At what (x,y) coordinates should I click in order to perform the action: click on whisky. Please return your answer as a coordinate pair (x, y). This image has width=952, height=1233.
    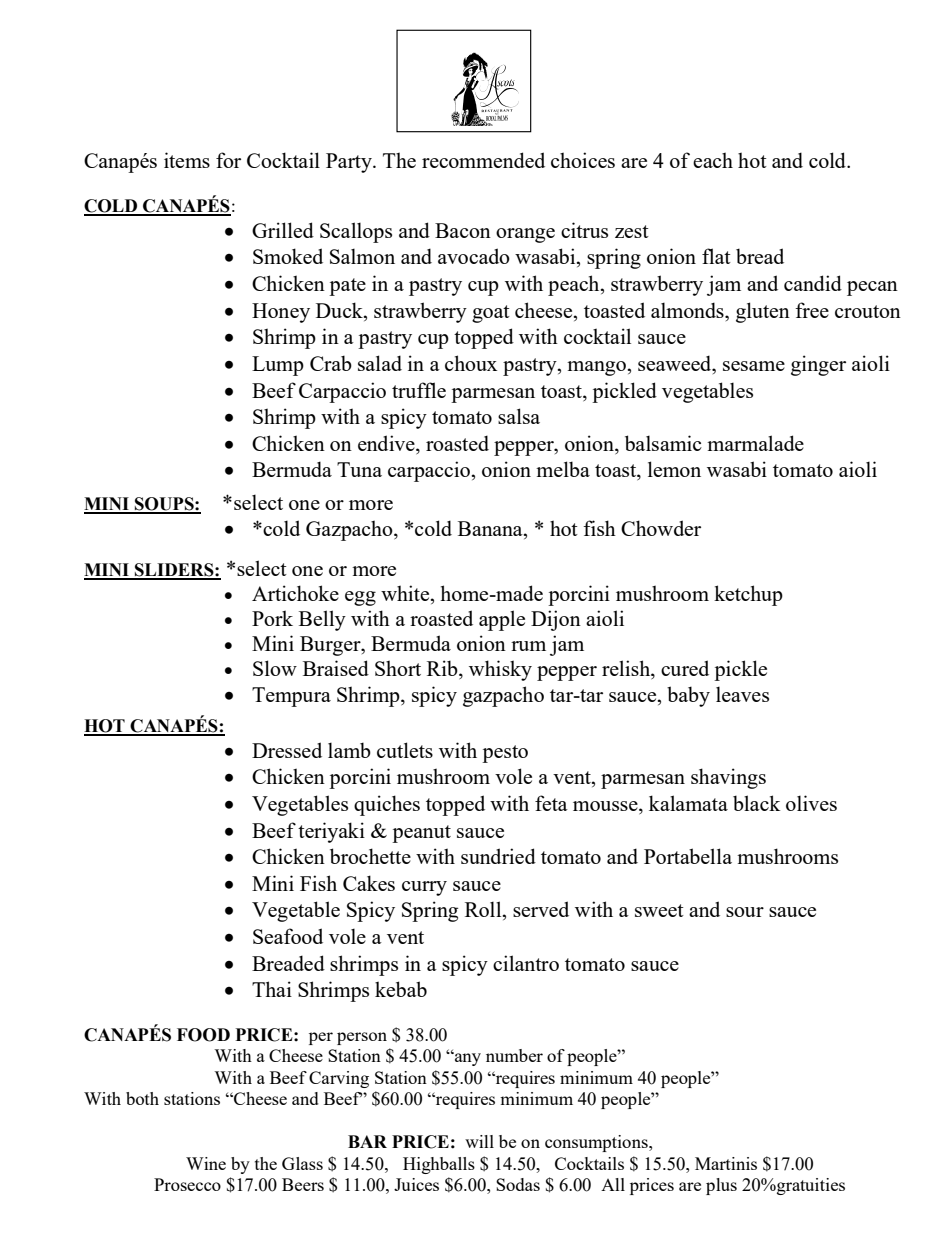
    Looking at the image, I should click on (500, 670).
